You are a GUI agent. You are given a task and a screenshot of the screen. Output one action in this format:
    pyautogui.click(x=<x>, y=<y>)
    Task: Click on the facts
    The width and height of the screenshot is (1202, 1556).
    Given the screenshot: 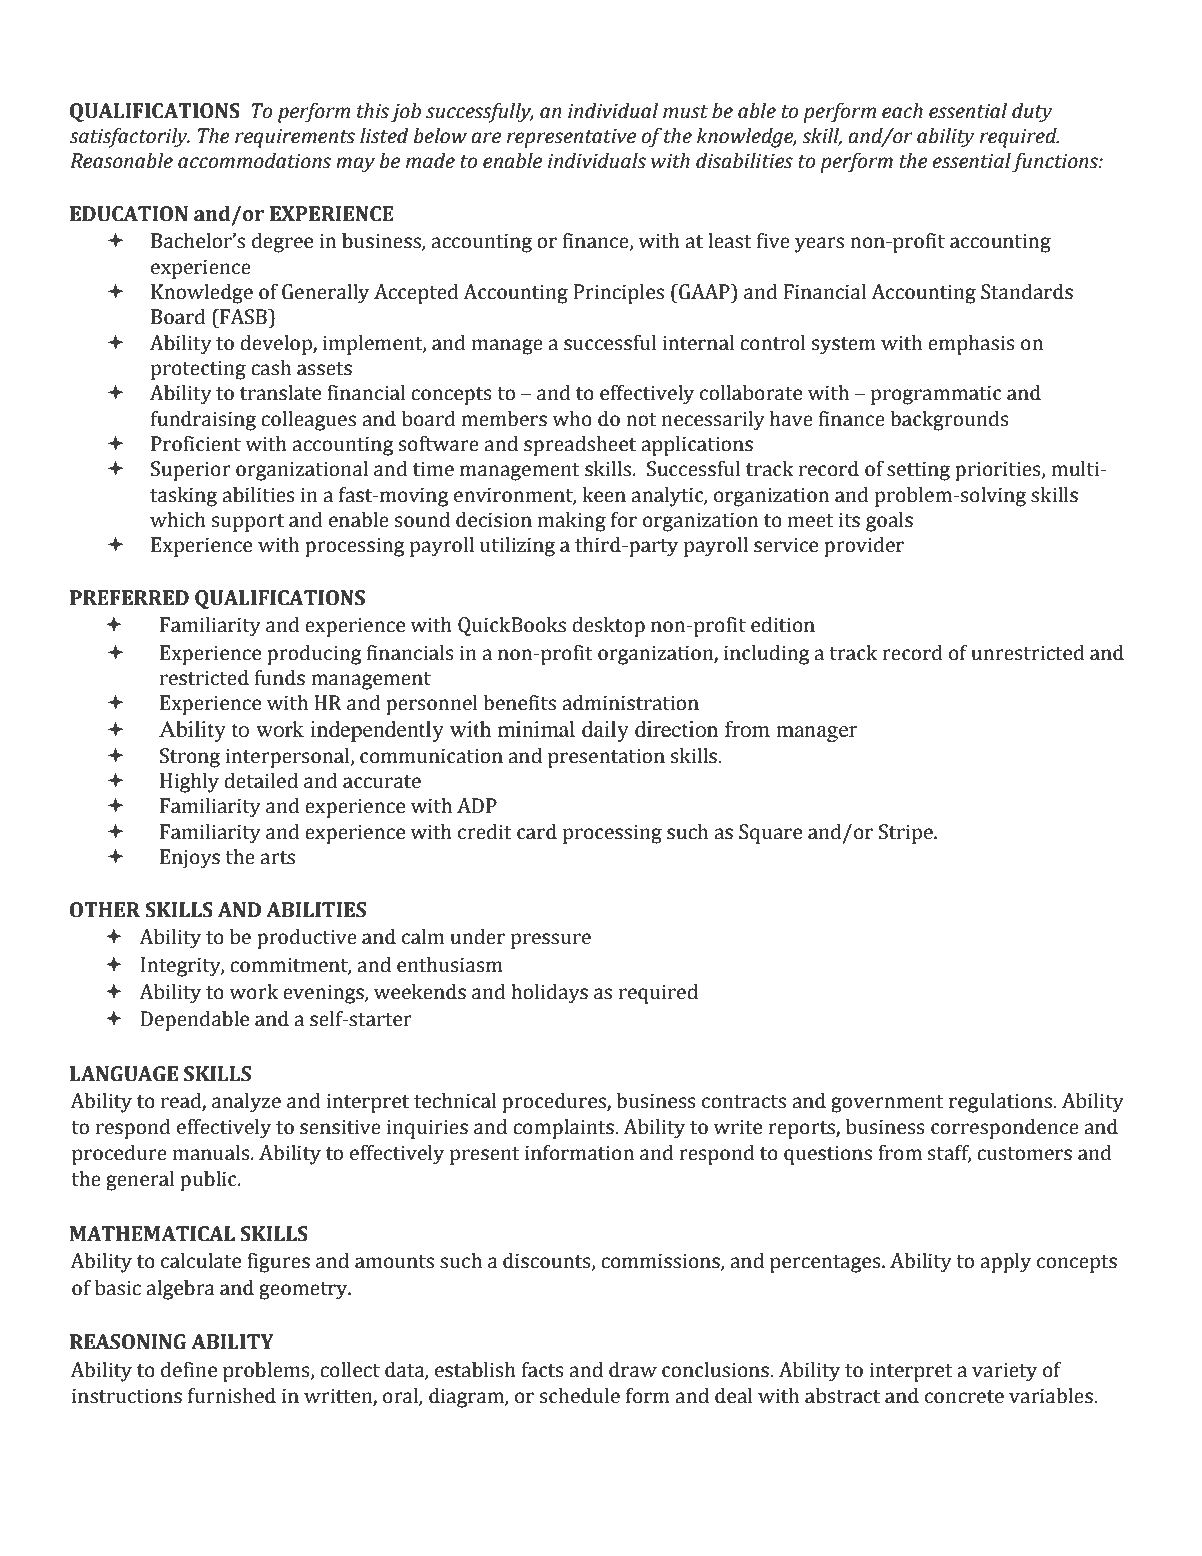 What is the action you would take?
    pyautogui.click(x=543, y=1370)
